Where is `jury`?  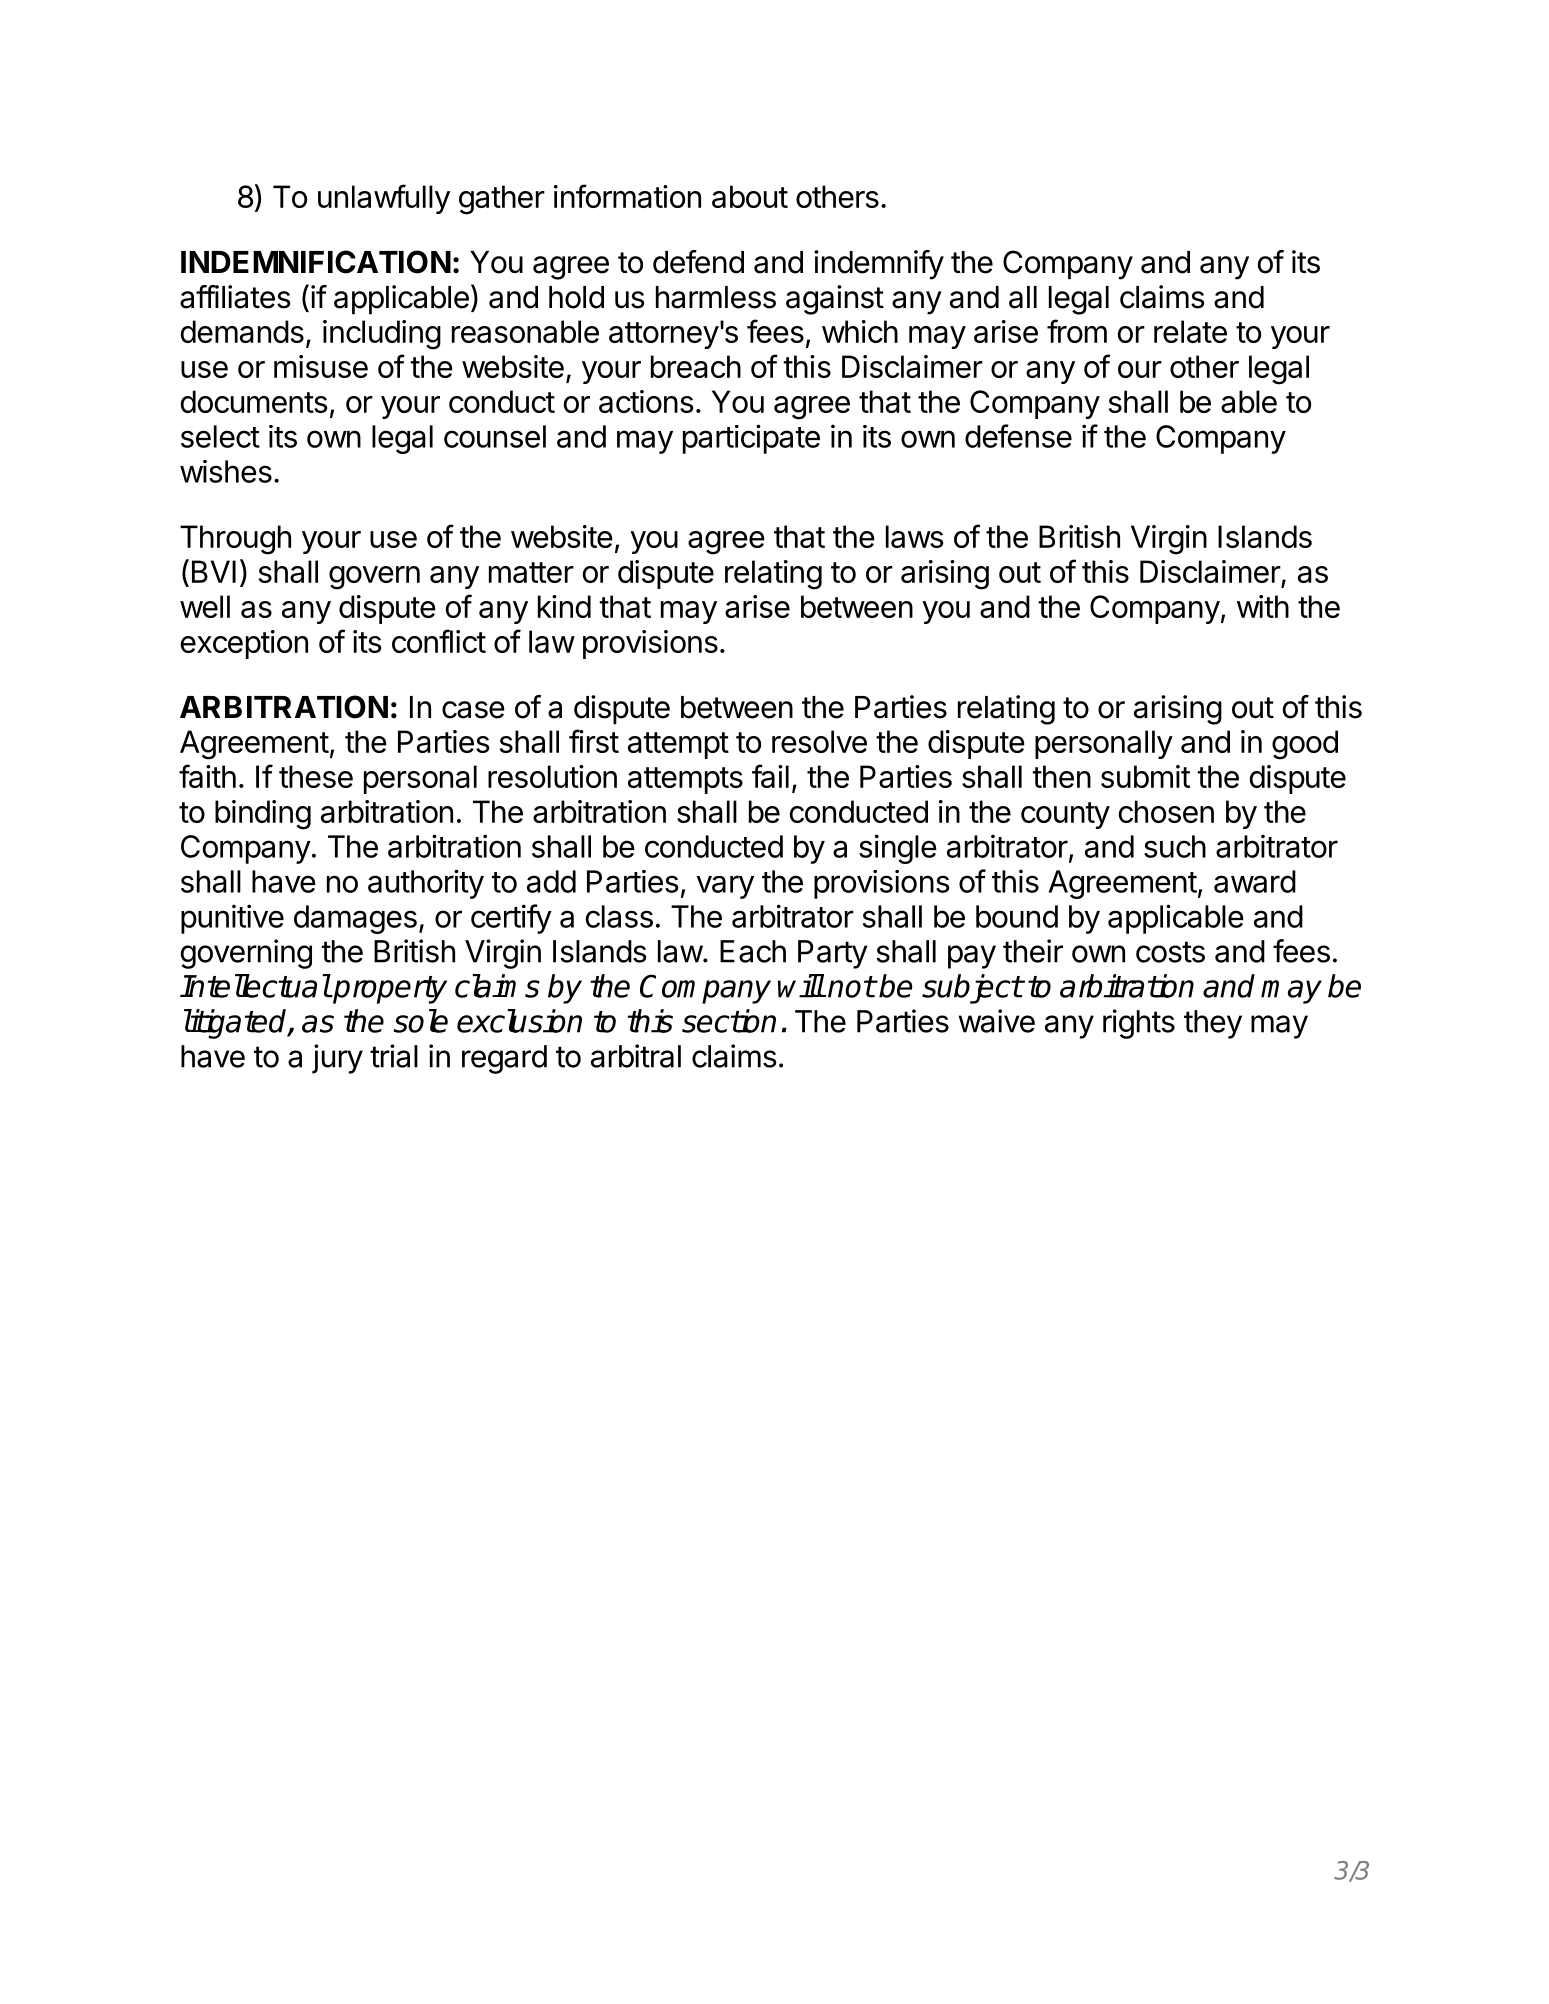
jury is located at coordinates (337, 1059).
